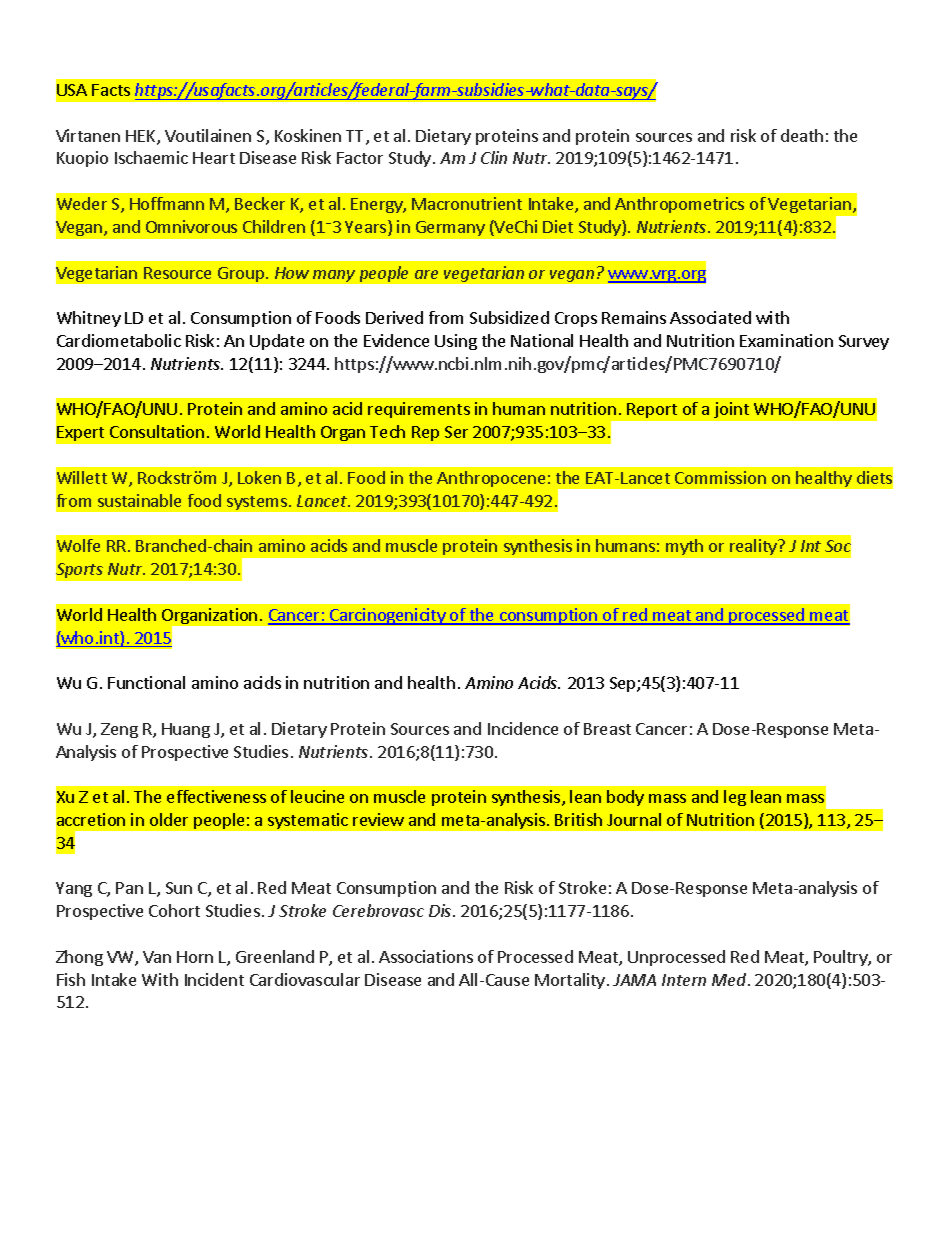 The height and width of the screenshot is (1233, 952). What do you see at coordinates (157, 957) in the screenshot?
I see `Van` at bounding box center [157, 957].
